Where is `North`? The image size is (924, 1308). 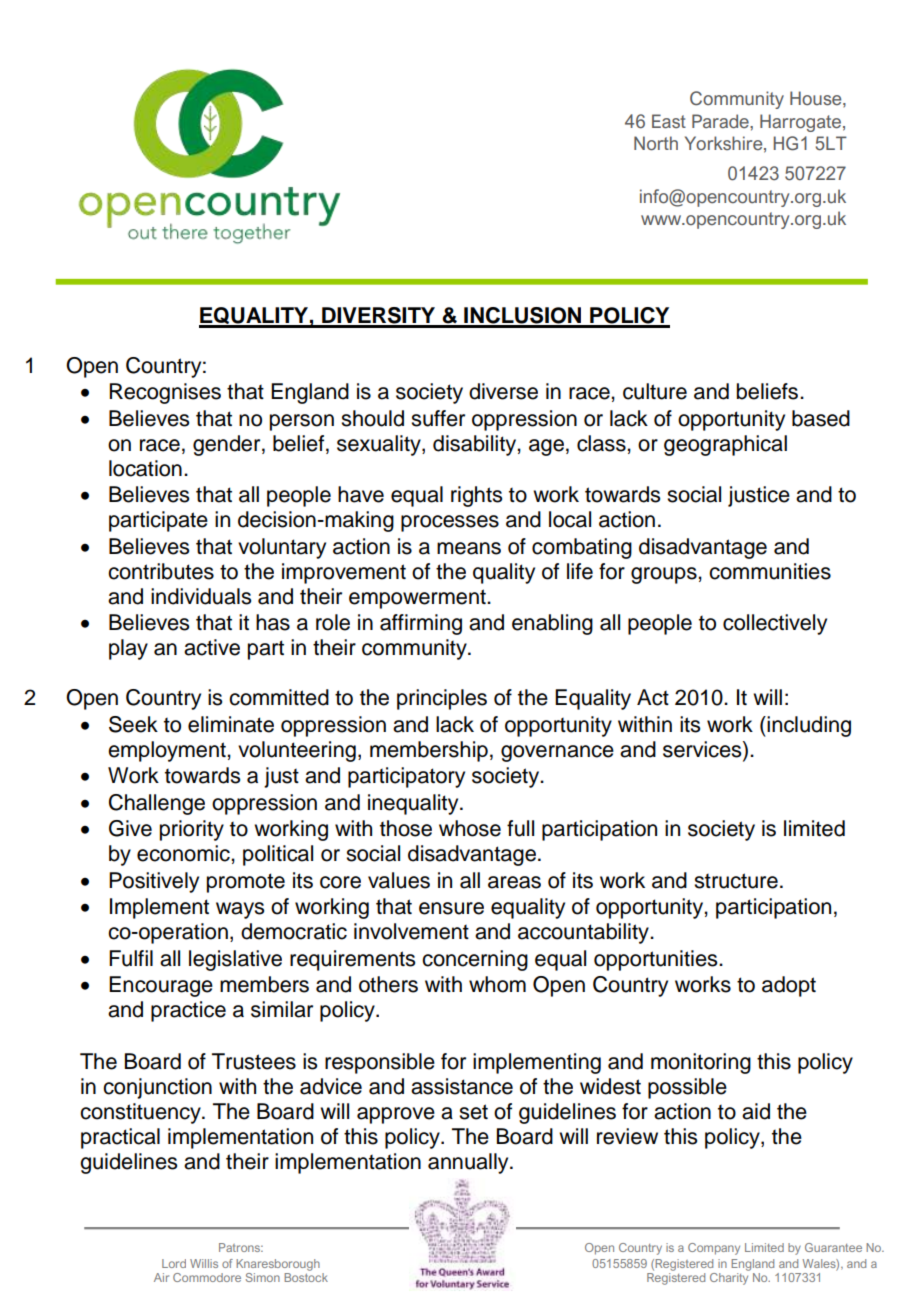
North is located at coordinates (656, 143).
